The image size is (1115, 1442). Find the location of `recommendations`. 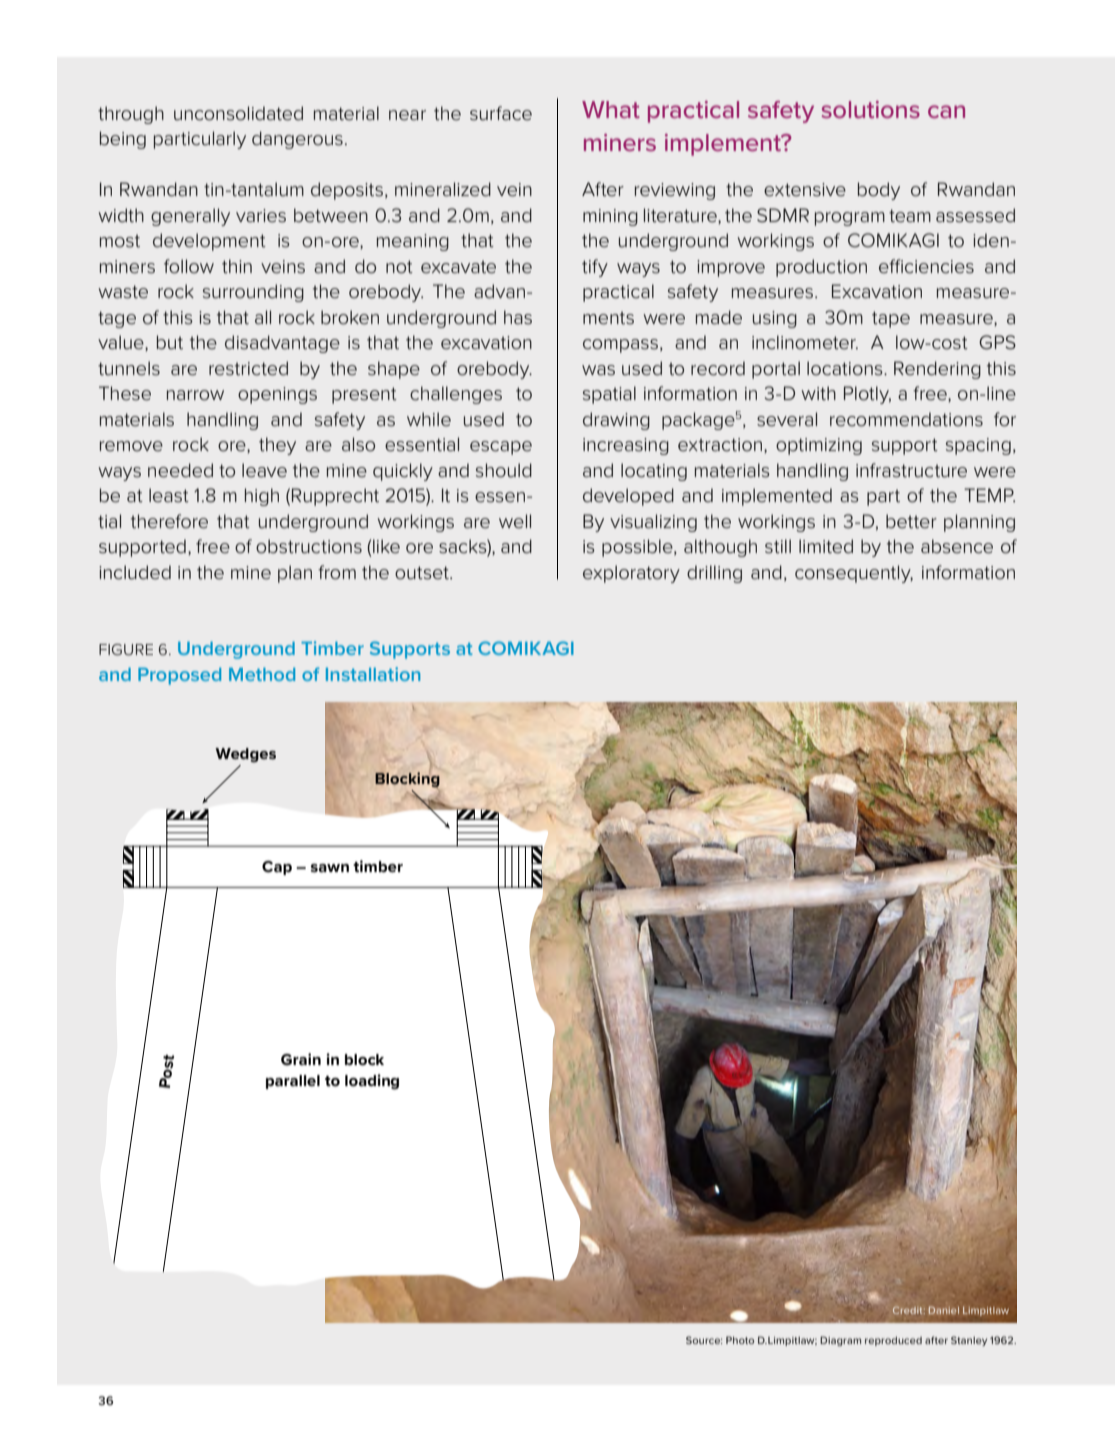

recommendations is located at coordinates (906, 419).
